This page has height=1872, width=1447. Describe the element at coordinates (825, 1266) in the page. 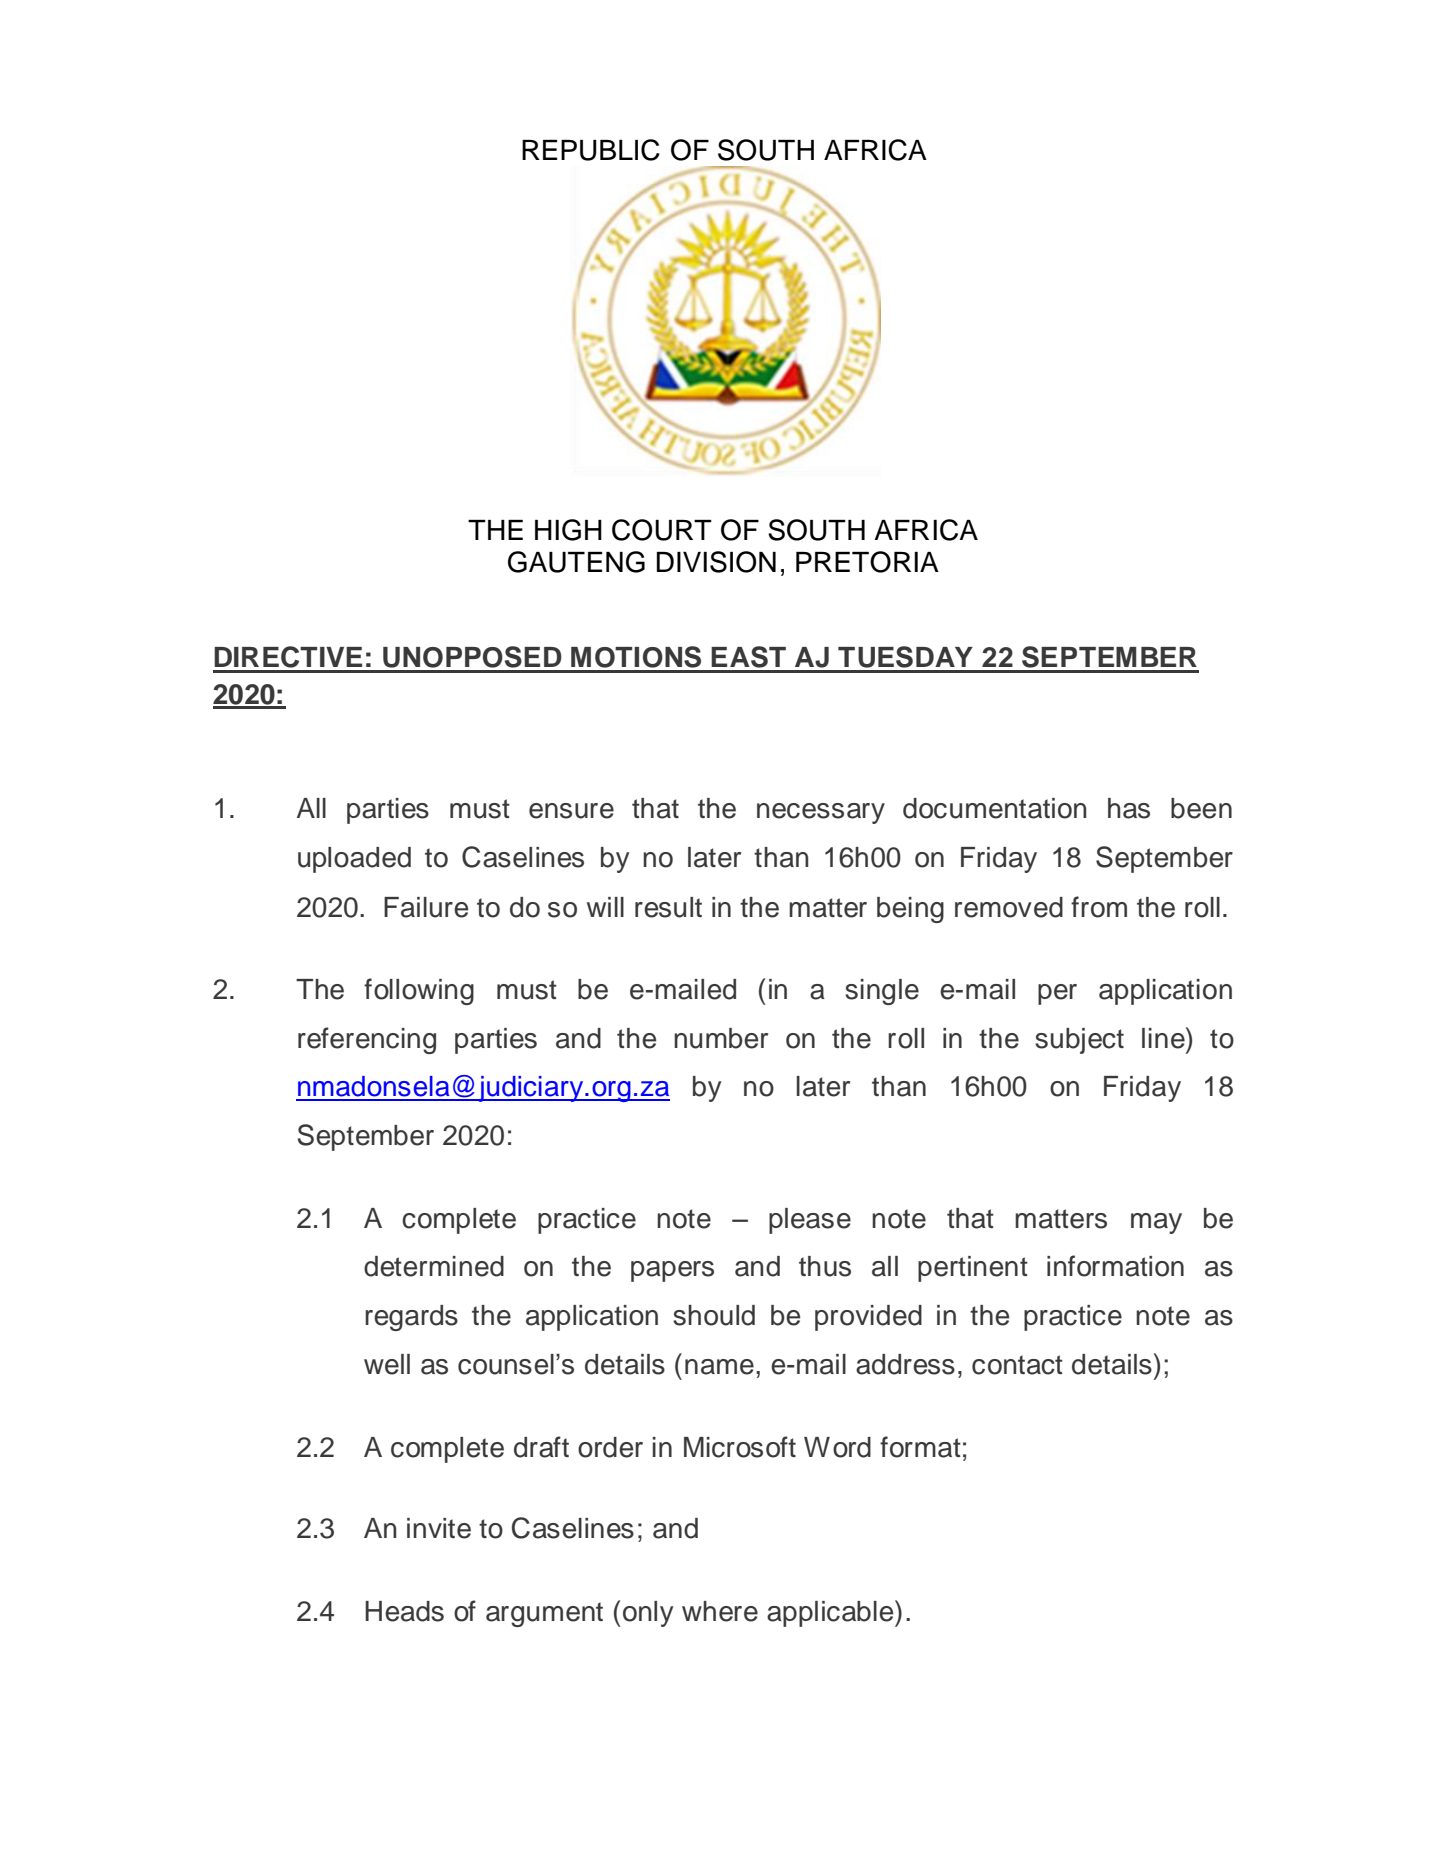

I see `thus` at that location.
